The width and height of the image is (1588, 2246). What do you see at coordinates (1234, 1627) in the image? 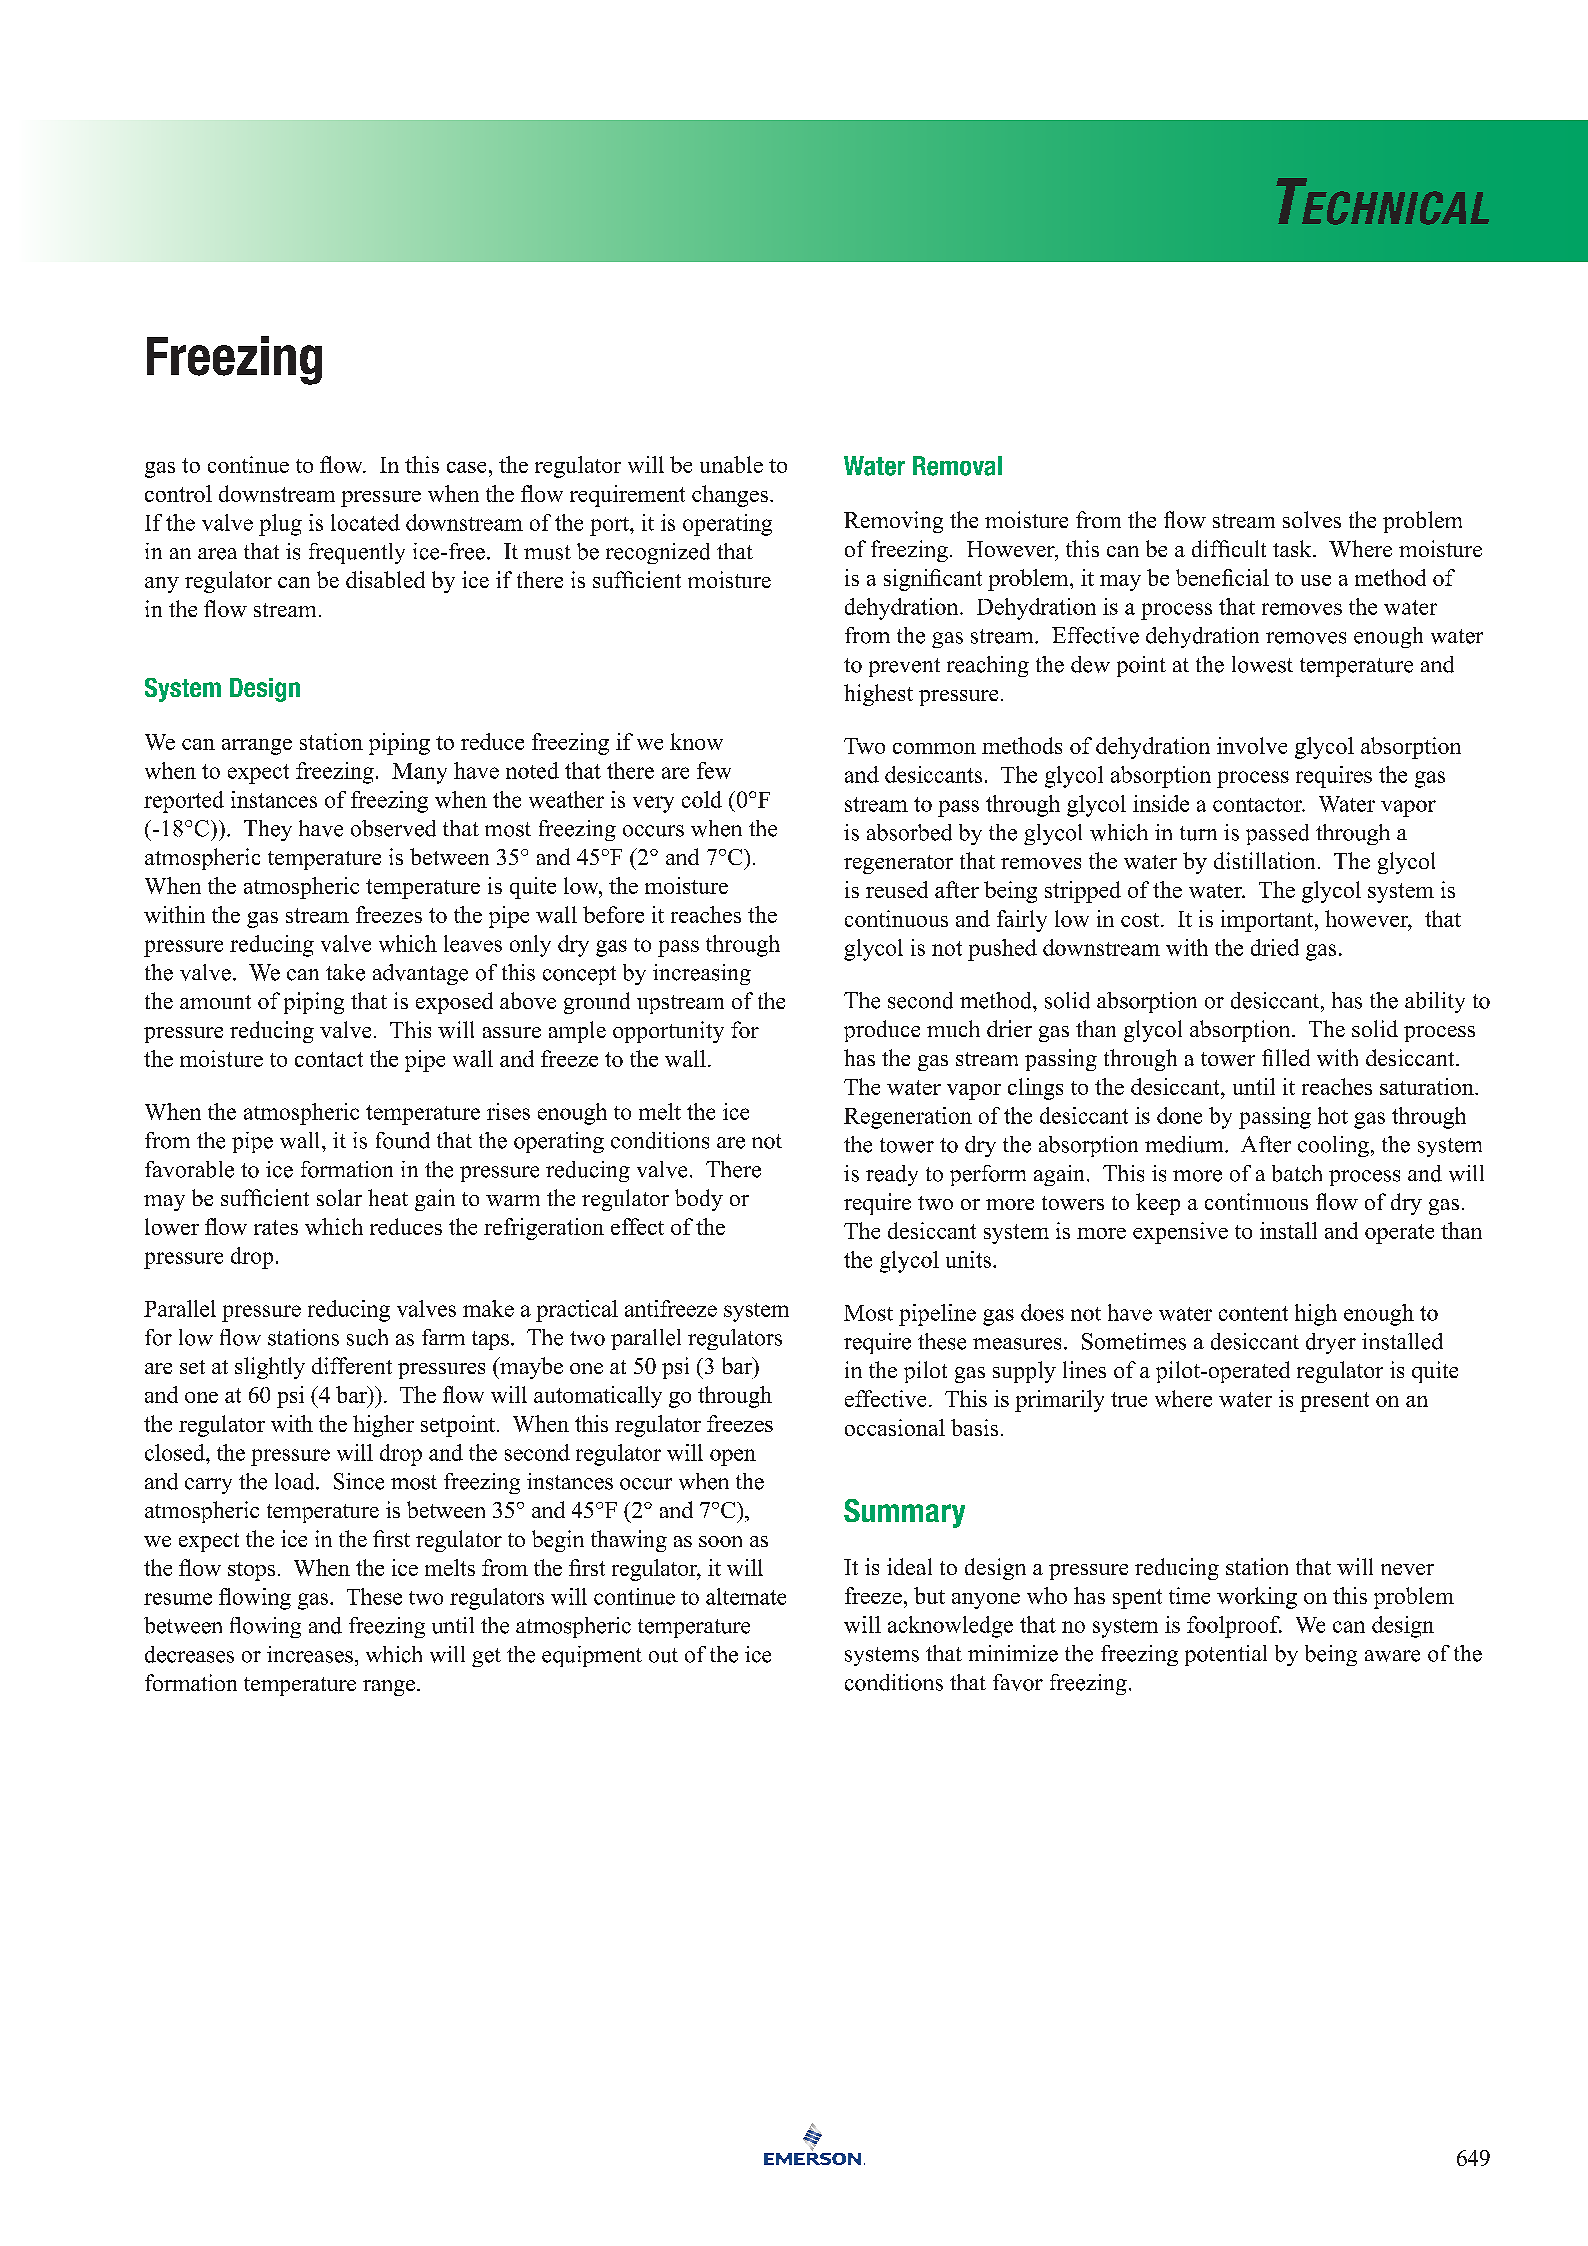
I see `foolproof` at bounding box center [1234, 1627].
